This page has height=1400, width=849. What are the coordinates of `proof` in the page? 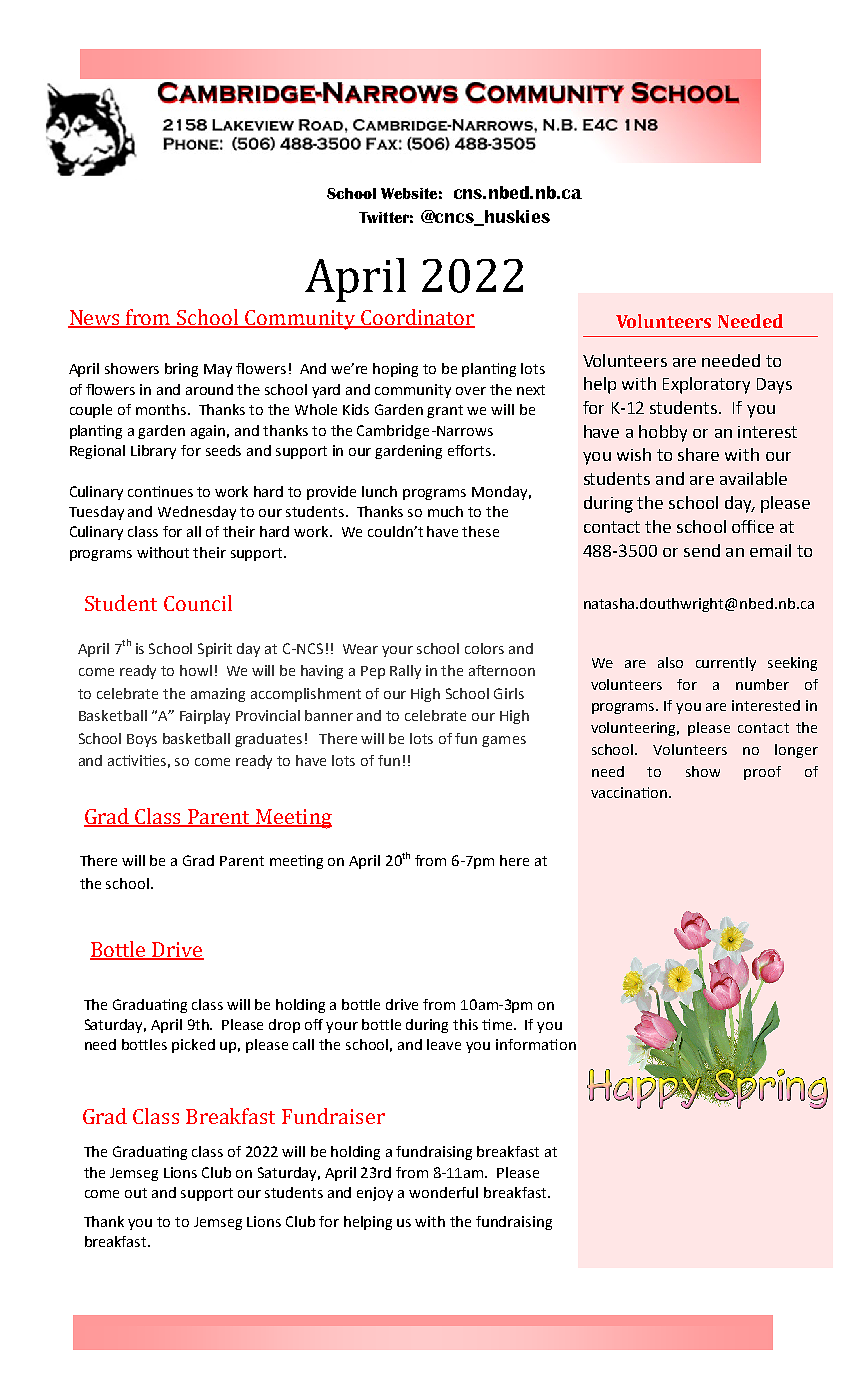 It's located at (762, 773).
